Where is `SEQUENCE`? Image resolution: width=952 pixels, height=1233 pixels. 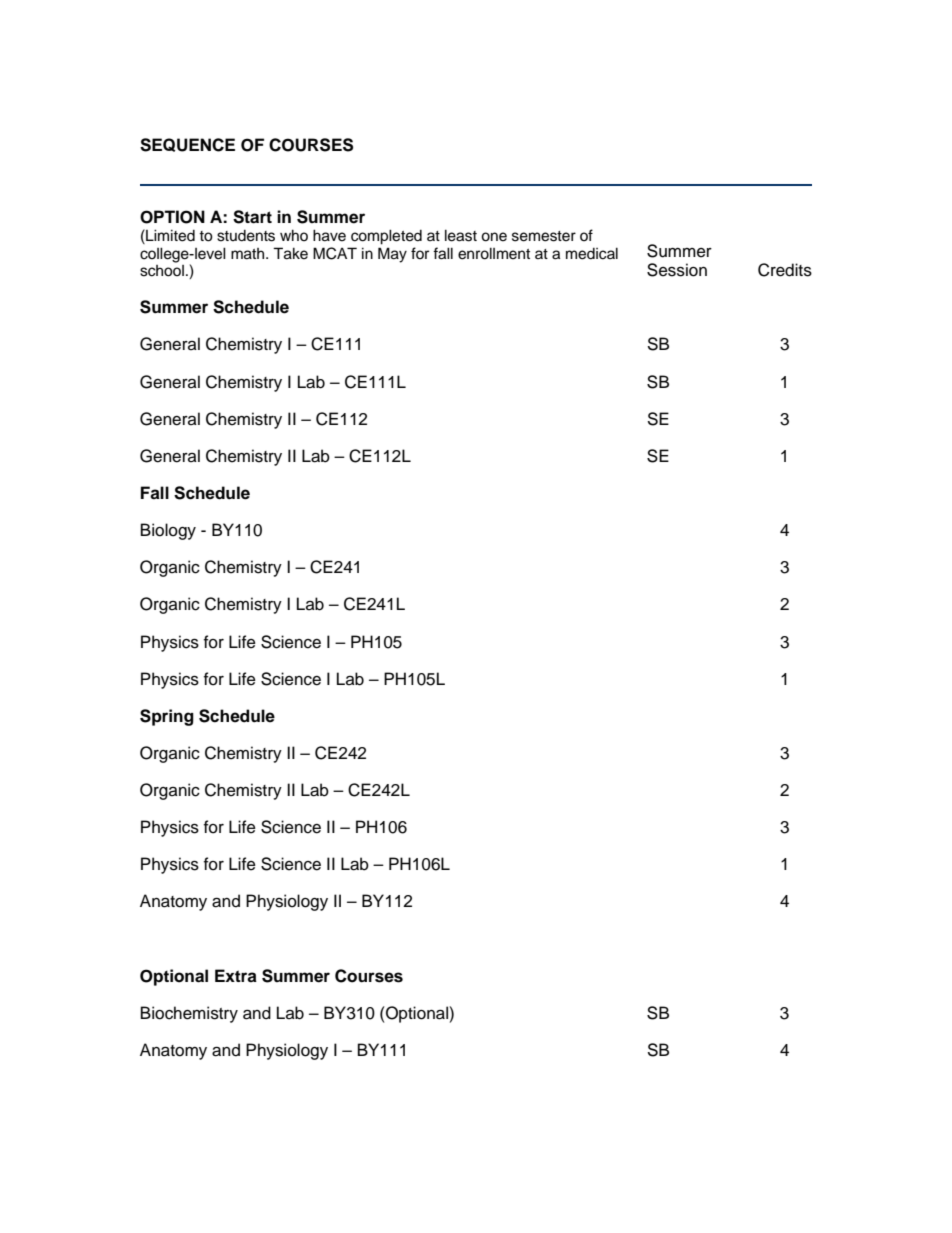
SEQUENCE is located at coordinates (187, 145).
